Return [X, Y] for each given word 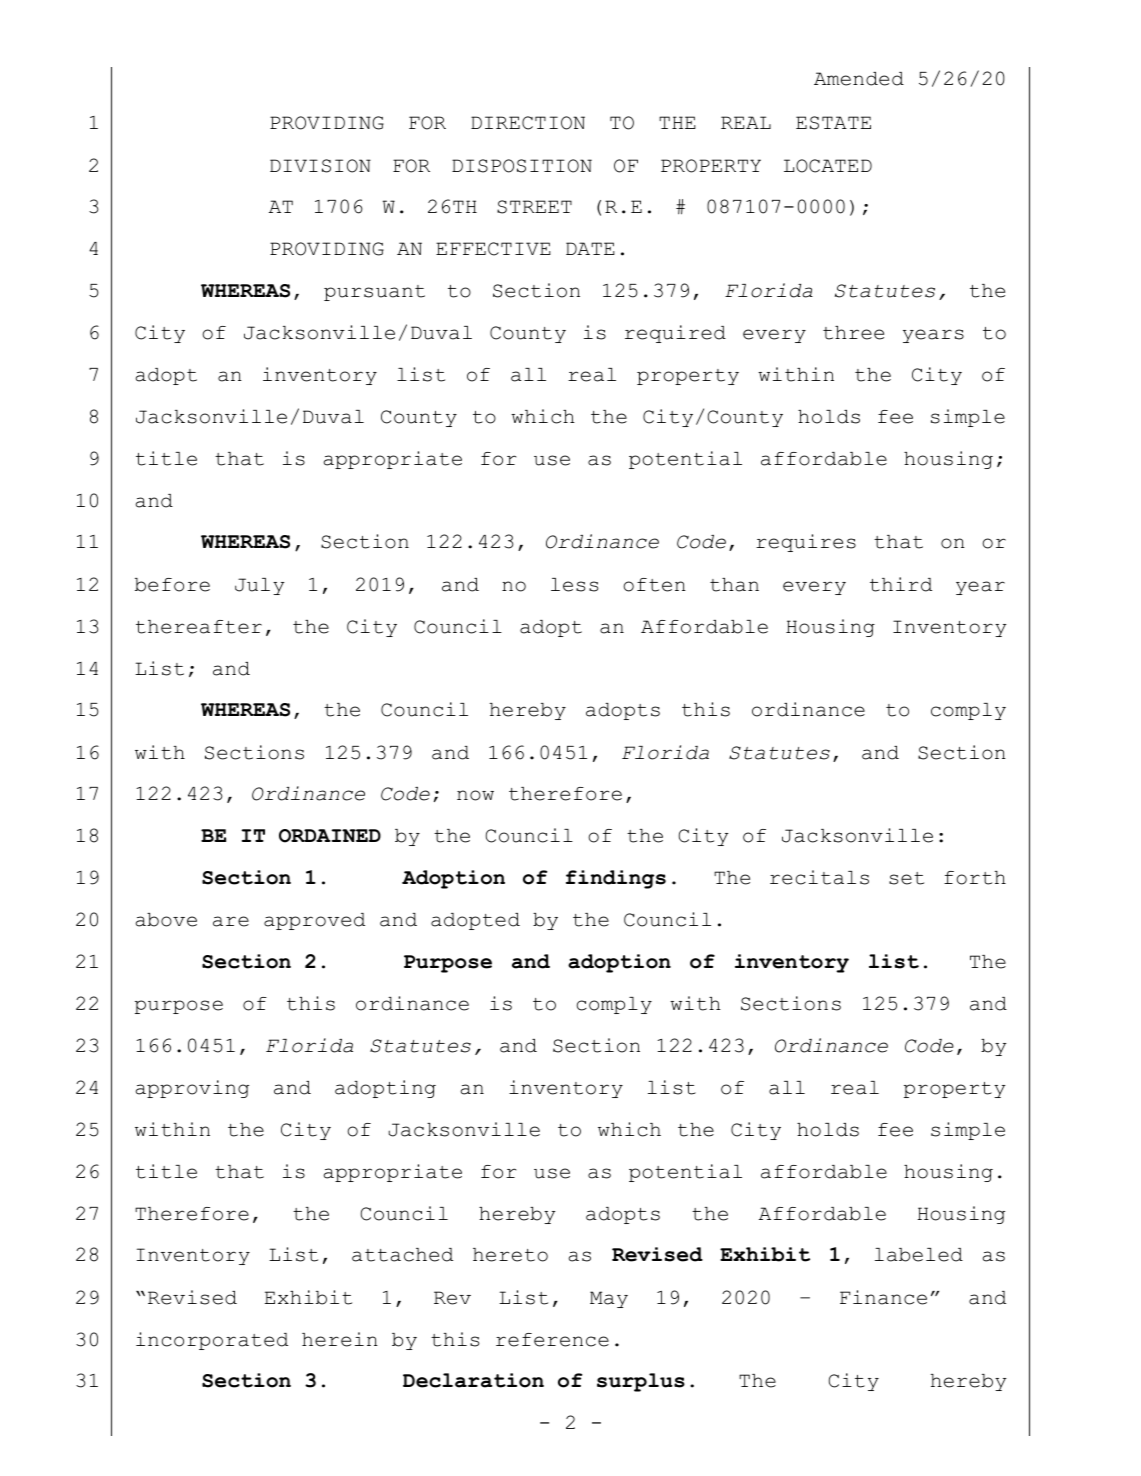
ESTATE [833, 123]
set [906, 878]
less [574, 585]
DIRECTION [528, 123]
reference [552, 1340]
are [231, 921]
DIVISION [320, 166]
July [260, 586]
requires [806, 543]
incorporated [212, 1341]
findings [616, 879]
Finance [883, 1297]
